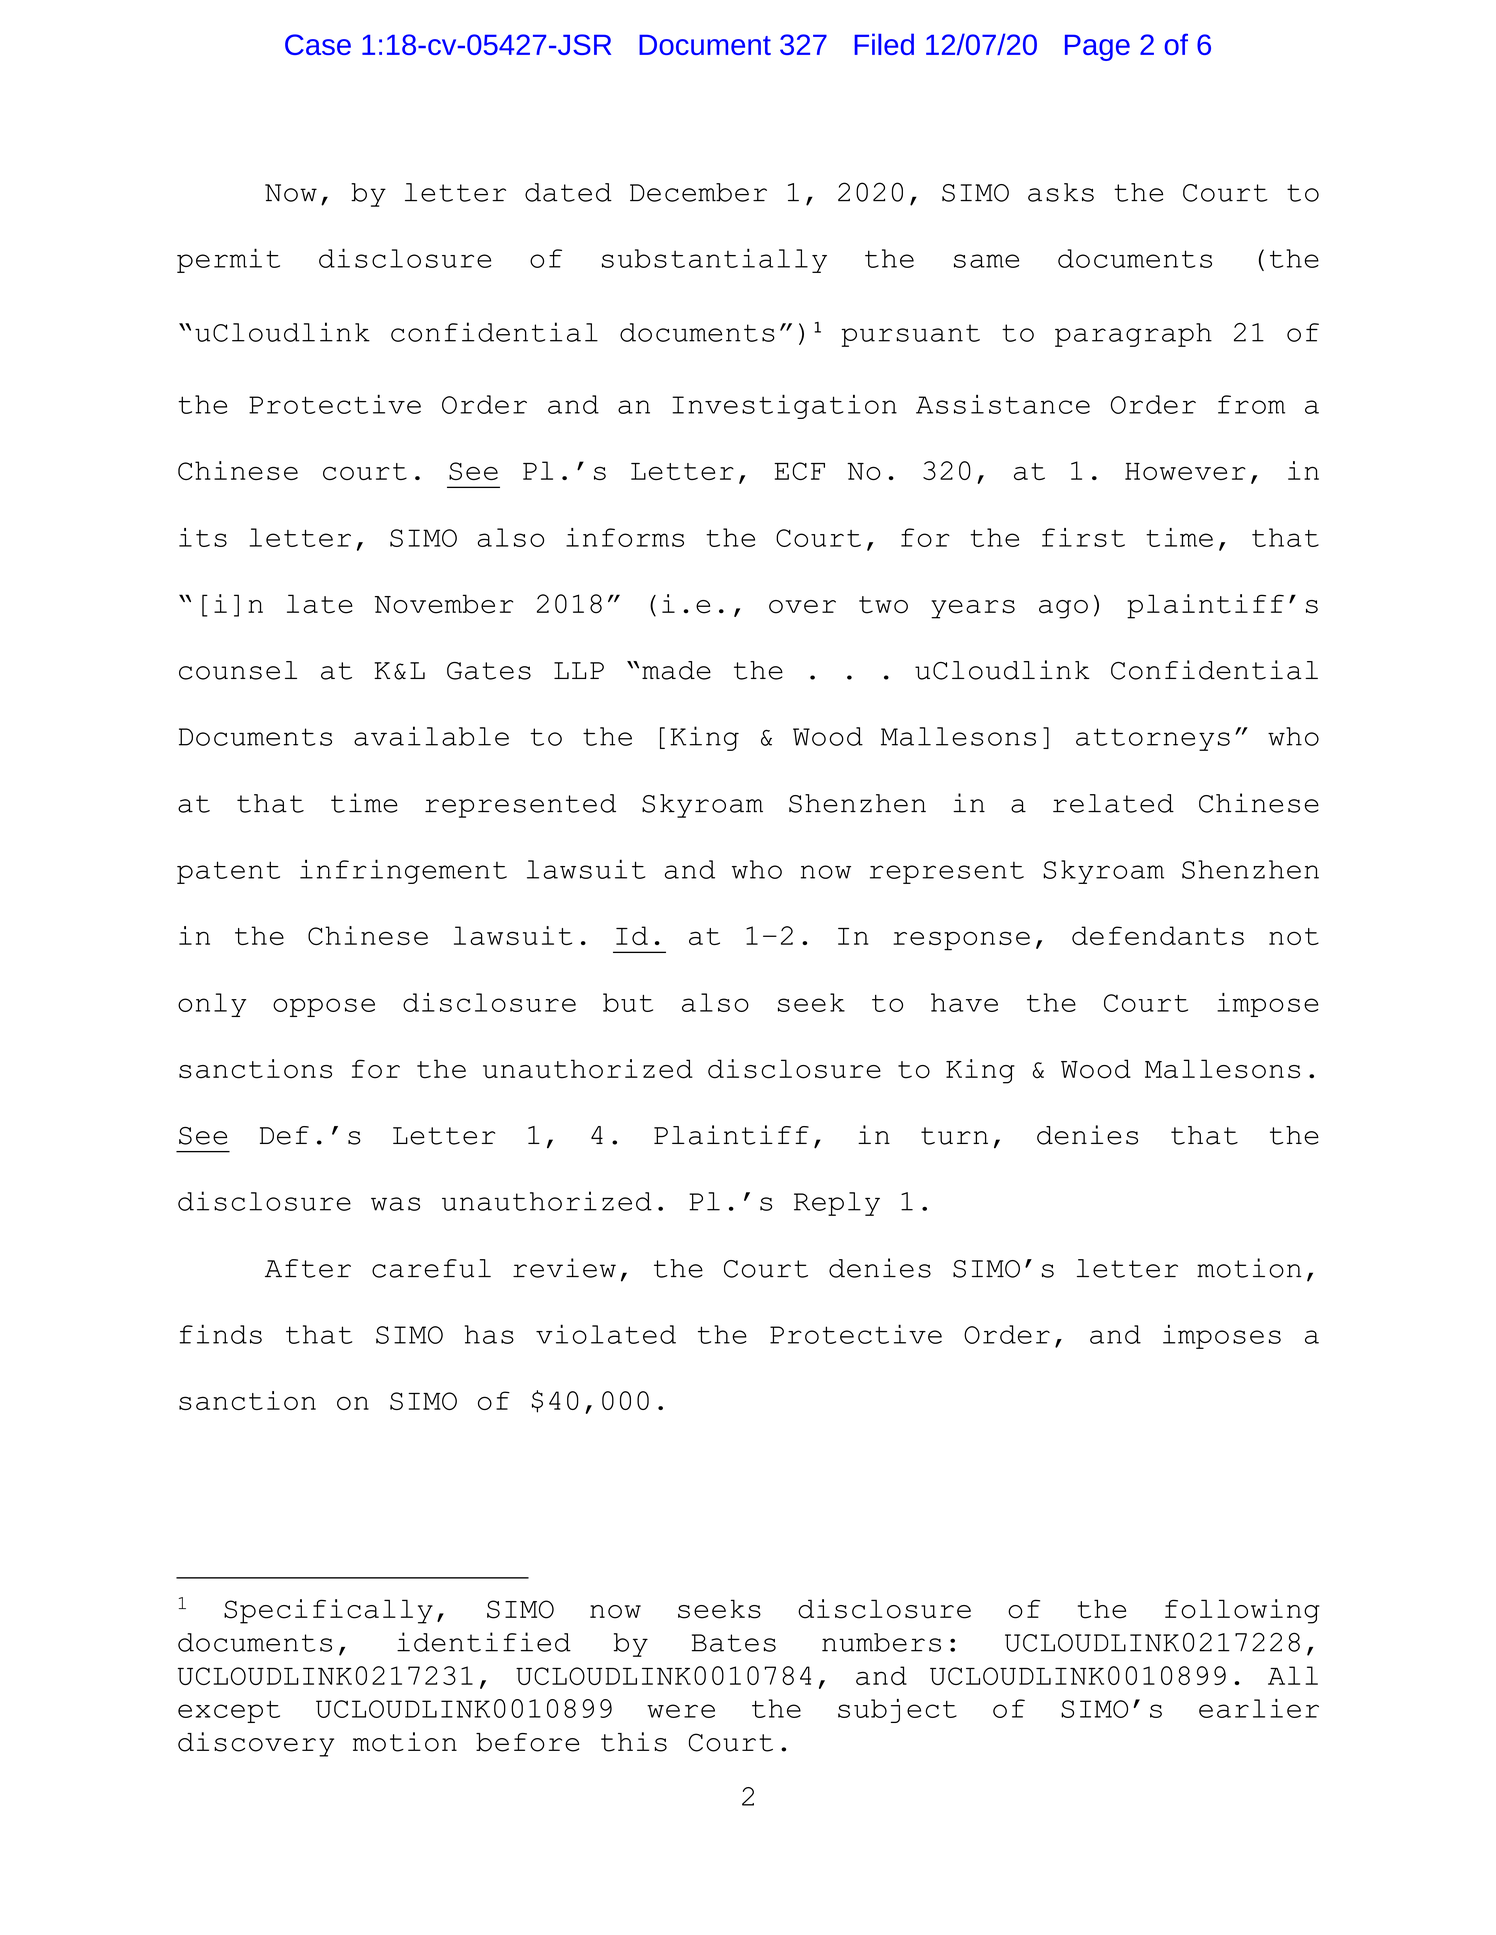 Image resolution: width=1496 pixels, height=1935 pixels. Describe the element at coordinates (318, 44) in the document. I see `Case` at that location.
